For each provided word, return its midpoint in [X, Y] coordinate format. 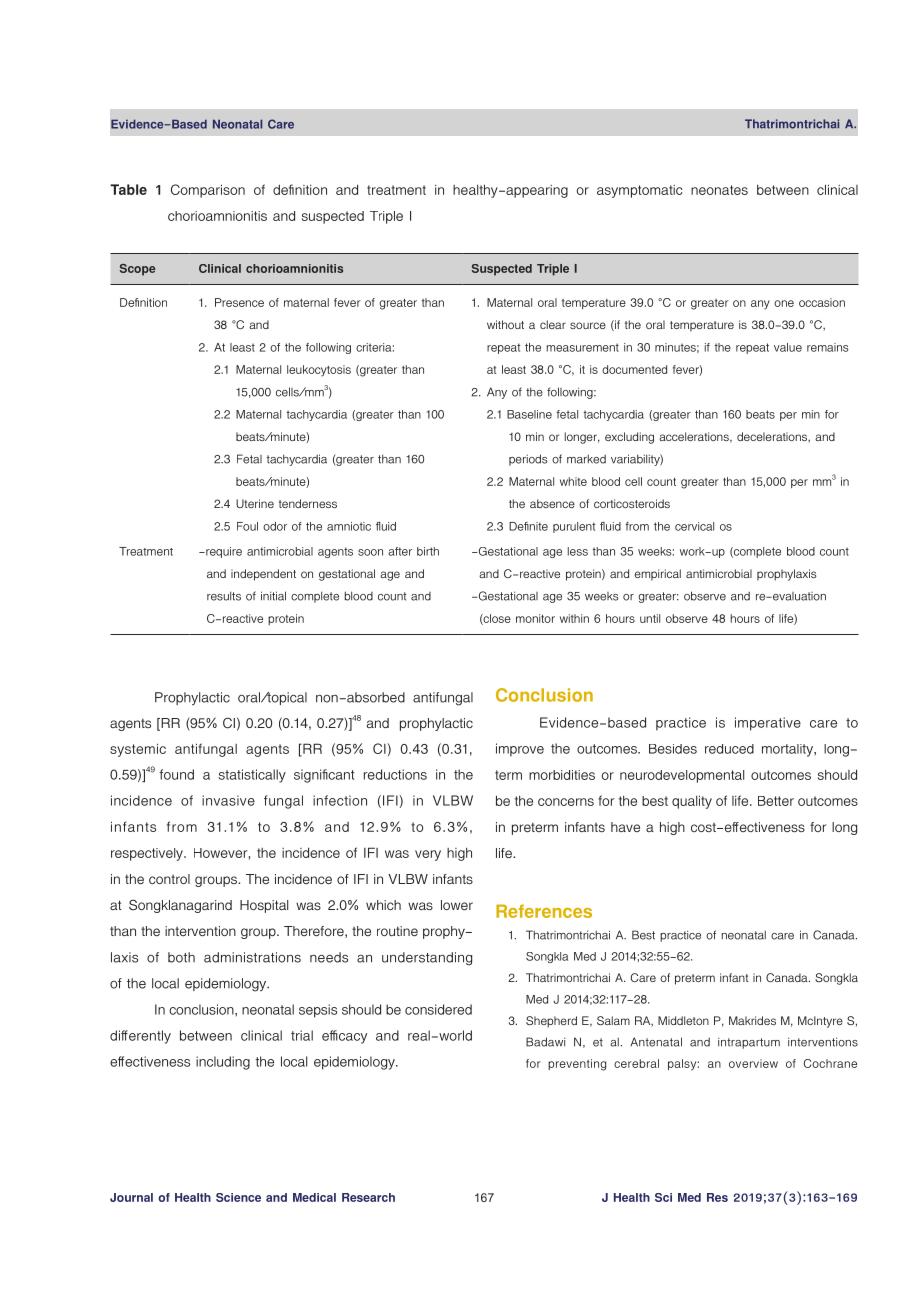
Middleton [683, 1020]
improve [520, 750]
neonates [719, 190]
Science [238, 1197]
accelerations [695, 437]
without [505, 324]
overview [753, 1063]
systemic [138, 750]
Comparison [208, 191]
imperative [768, 724]
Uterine [255, 503]
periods [528, 460]
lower [457, 905]
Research [368, 1197]
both [181, 957]
